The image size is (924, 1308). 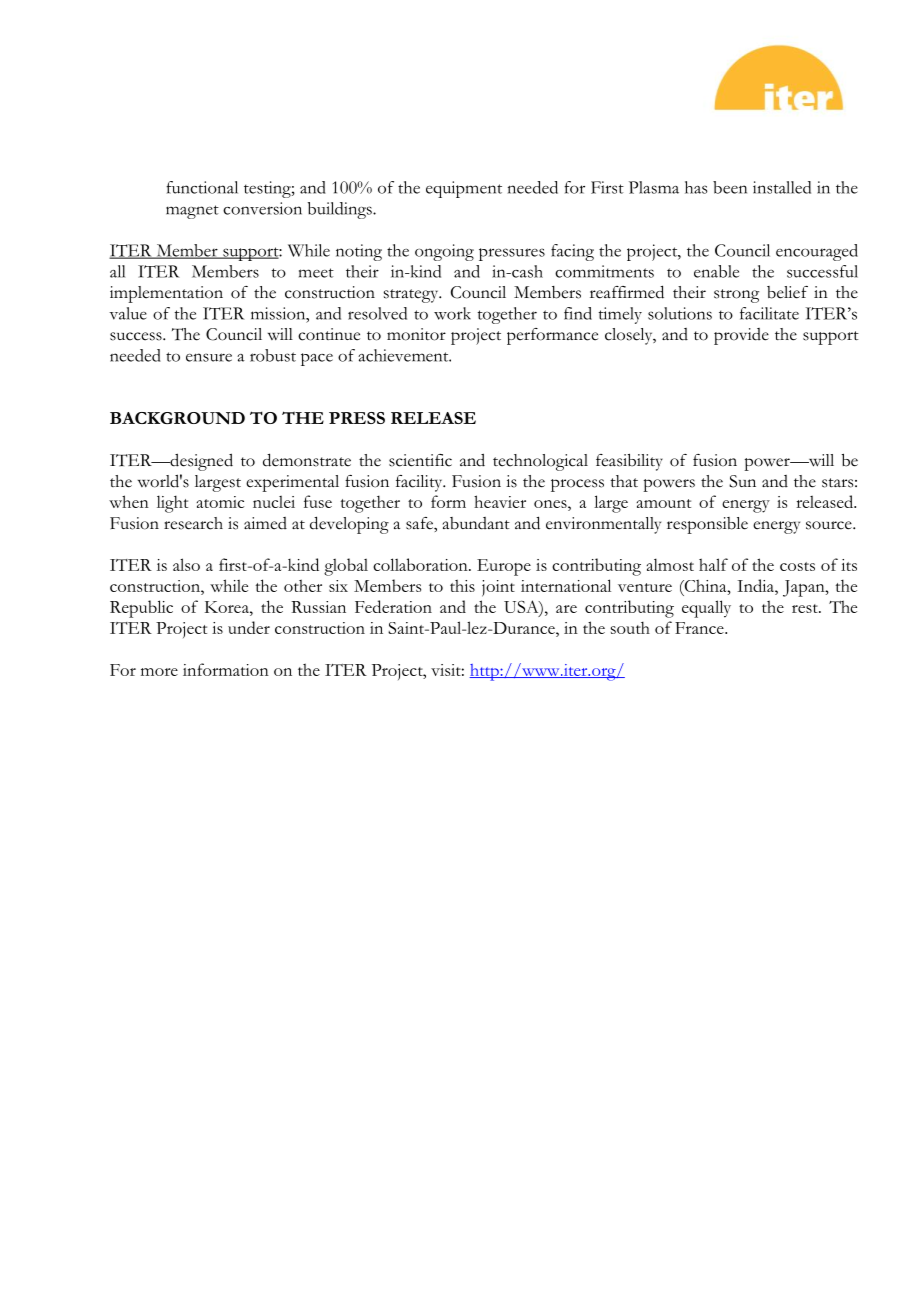 I want to click on equipment, so click(x=464, y=189).
